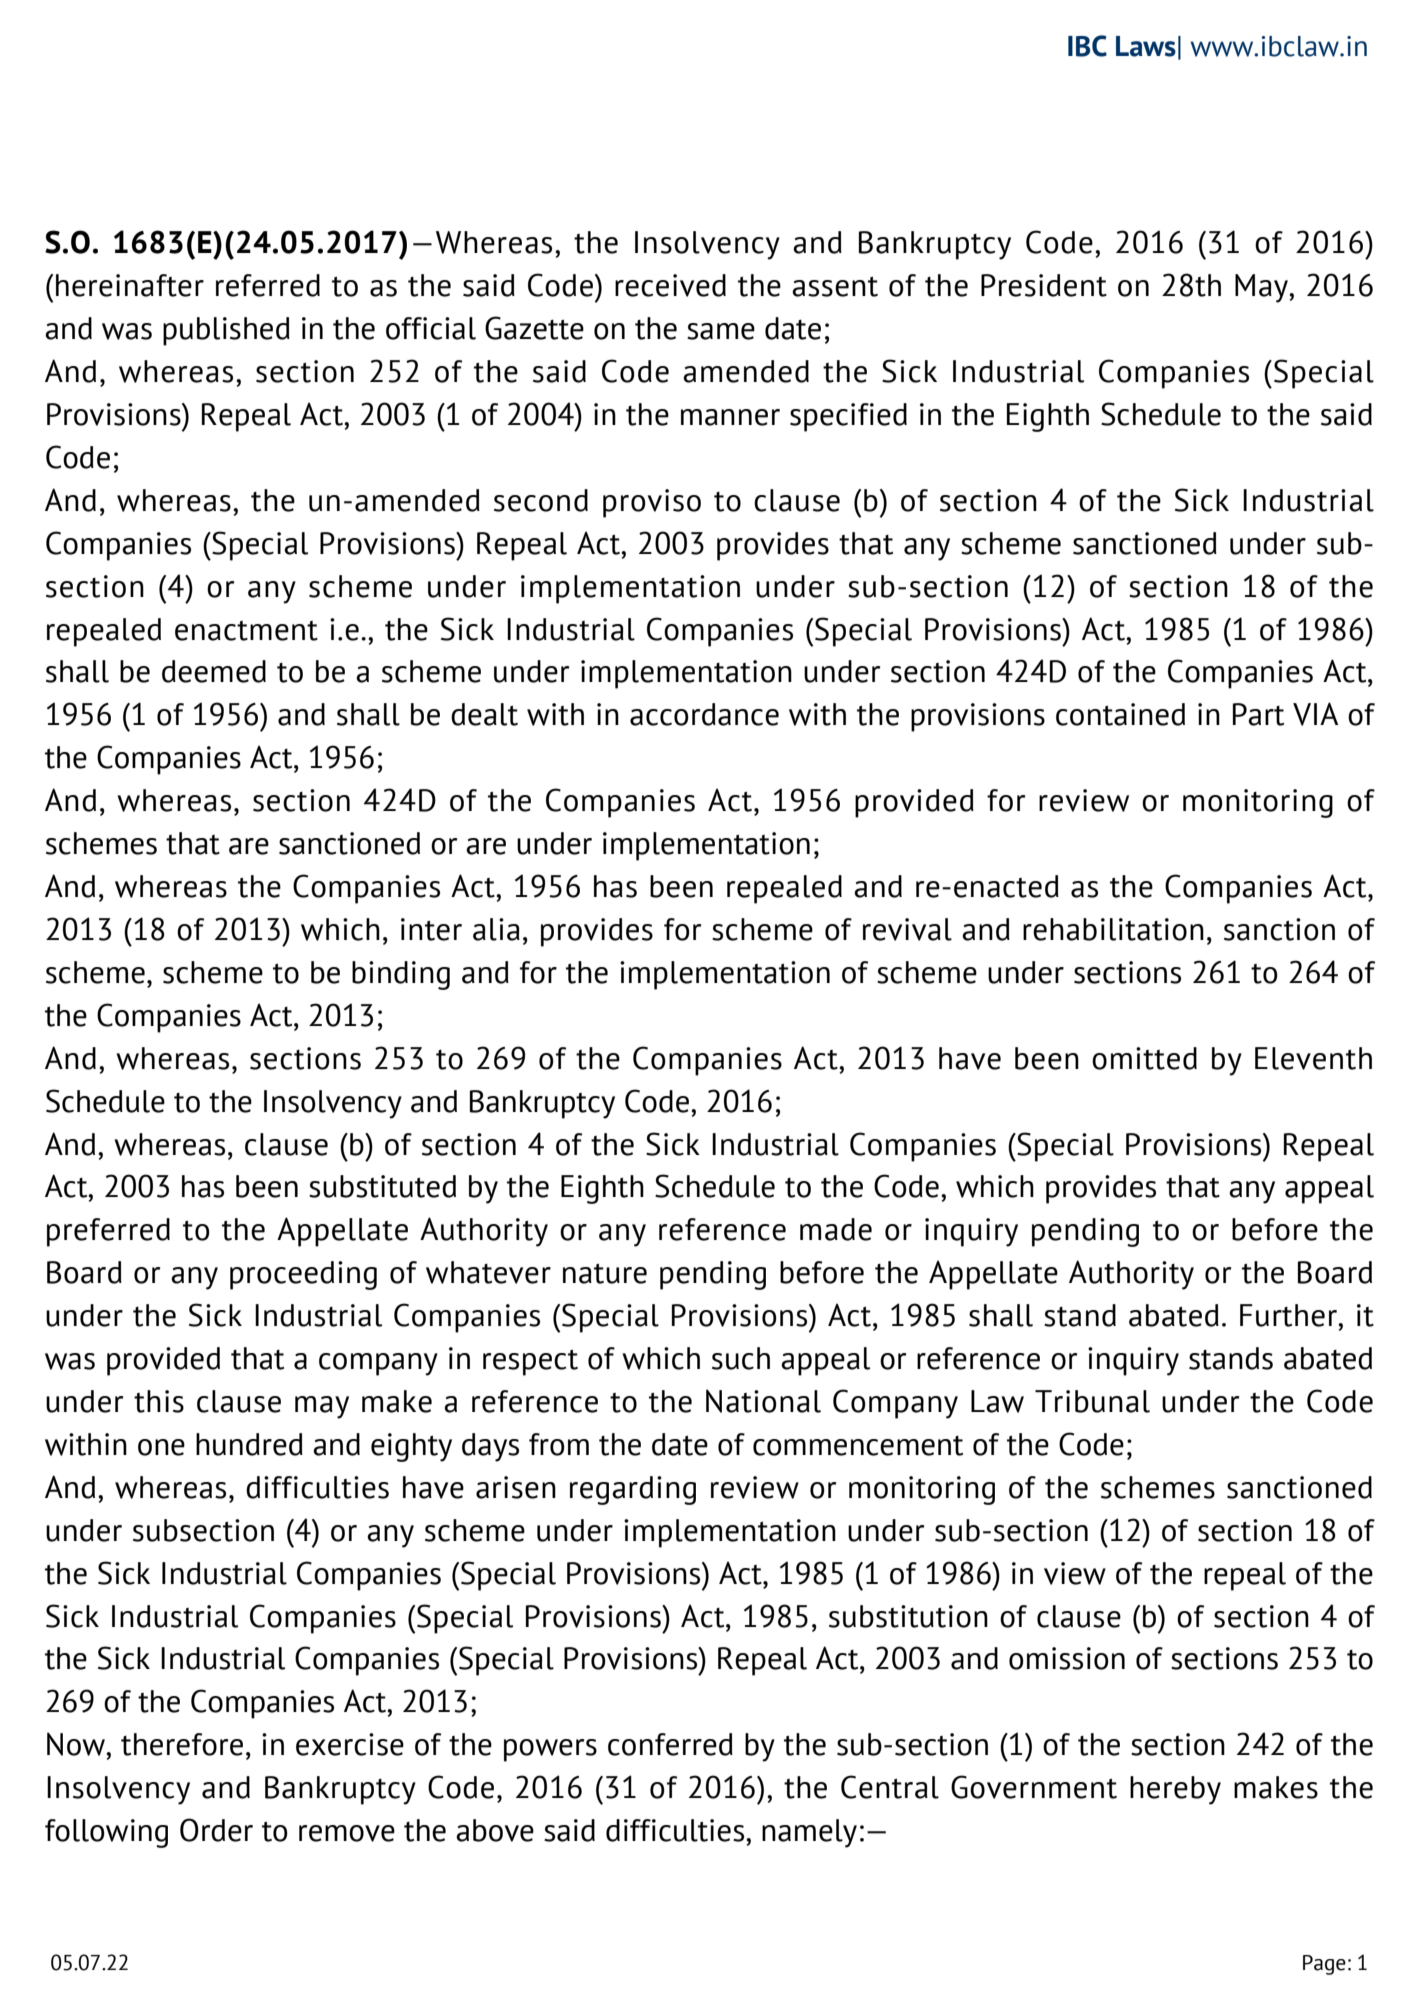 Image resolution: width=1419 pixels, height=2007 pixels. I want to click on proceeding, so click(303, 1275).
